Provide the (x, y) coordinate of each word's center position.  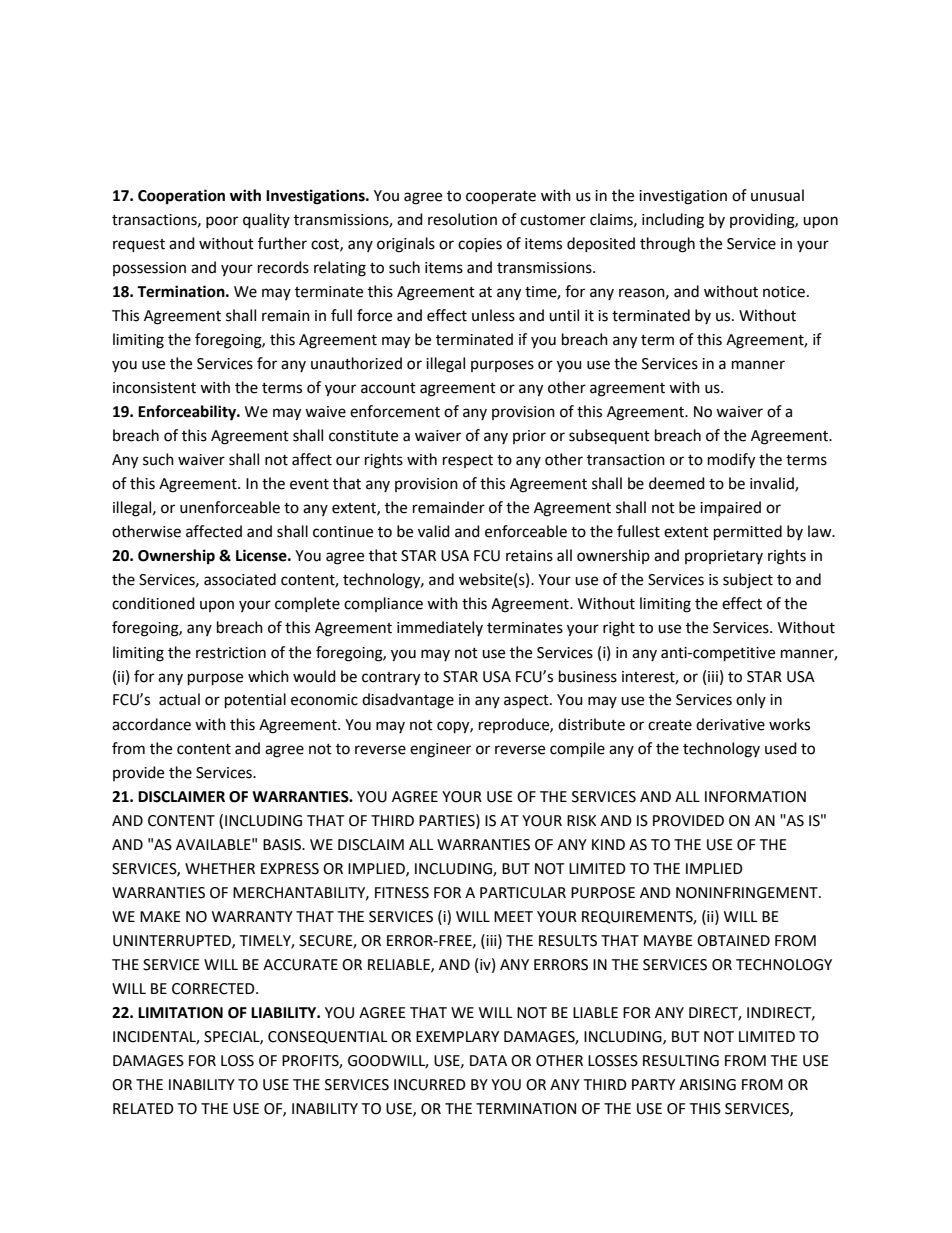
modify (731, 461)
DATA (488, 1060)
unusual (777, 195)
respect (468, 461)
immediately (440, 628)
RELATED (143, 1108)
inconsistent (154, 388)
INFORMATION (755, 797)
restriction (231, 653)
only (751, 700)
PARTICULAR (523, 893)
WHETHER (220, 868)
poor (222, 222)
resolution (462, 219)
